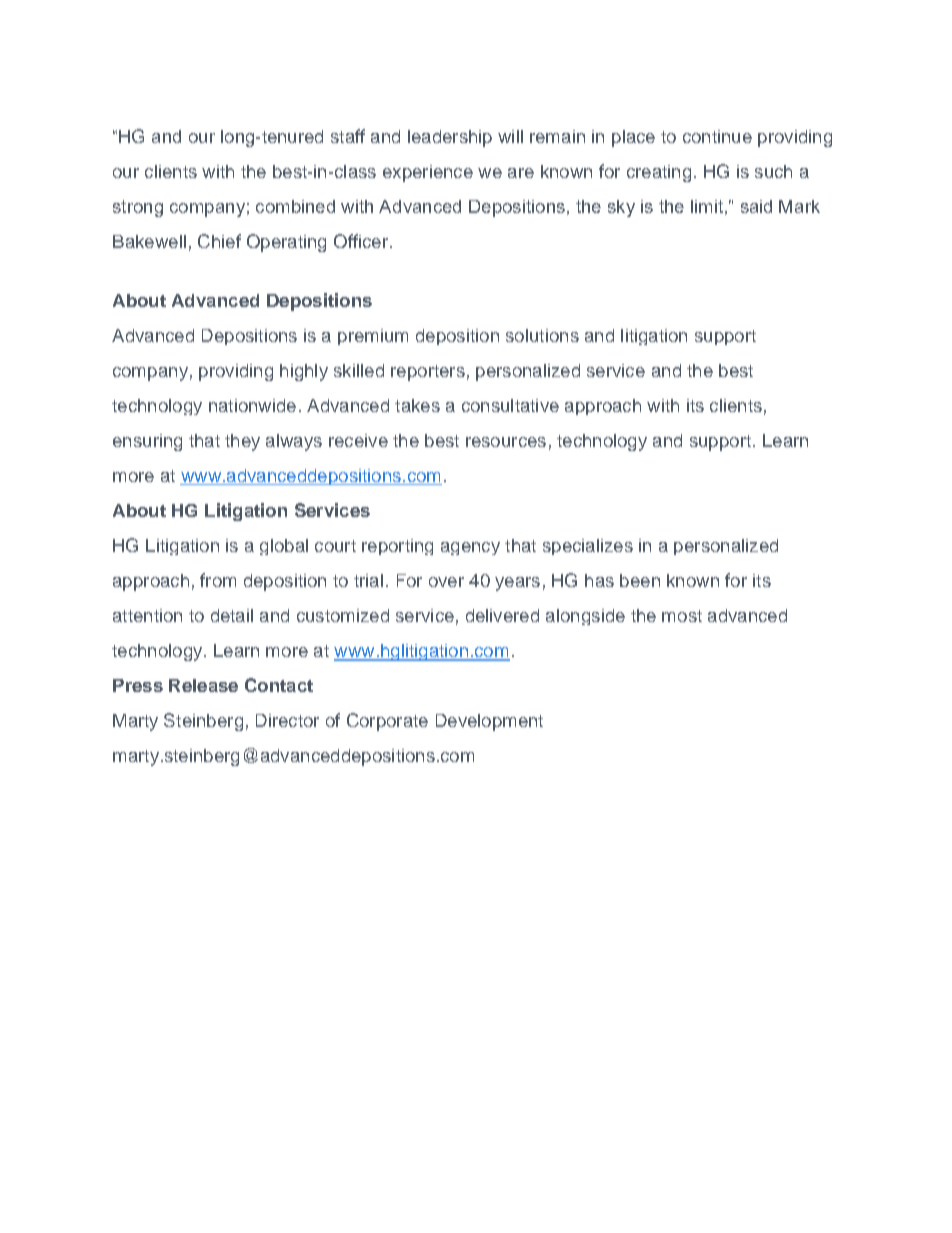 Image resolution: width=952 pixels, height=1233 pixels. Describe the element at coordinates (470, 548) in the page. I see `agency` at that location.
